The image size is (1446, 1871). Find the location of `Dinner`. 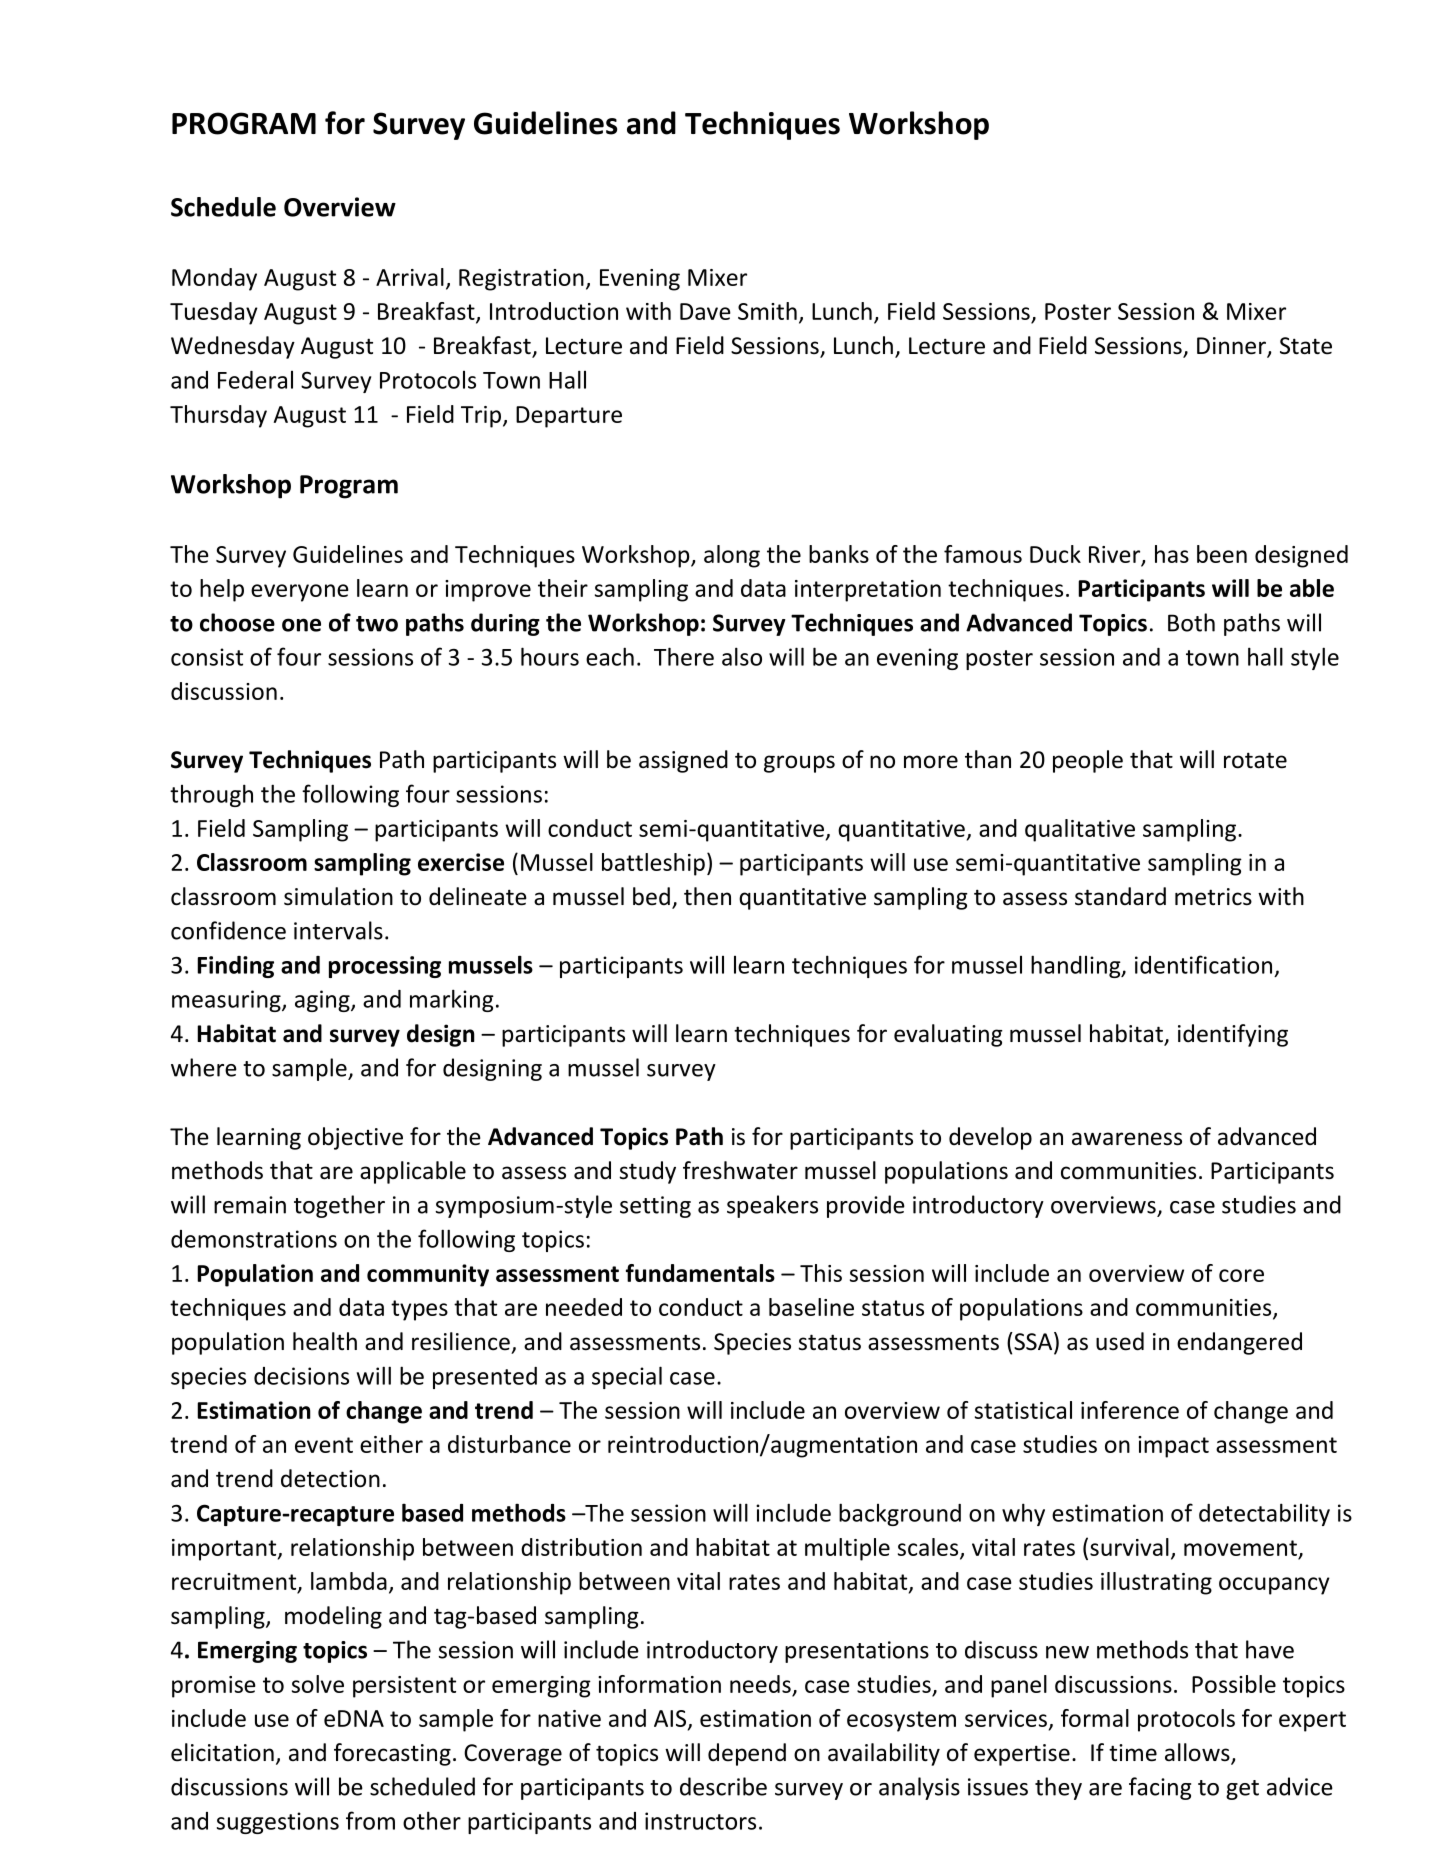

Dinner is located at coordinates (1232, 347).
